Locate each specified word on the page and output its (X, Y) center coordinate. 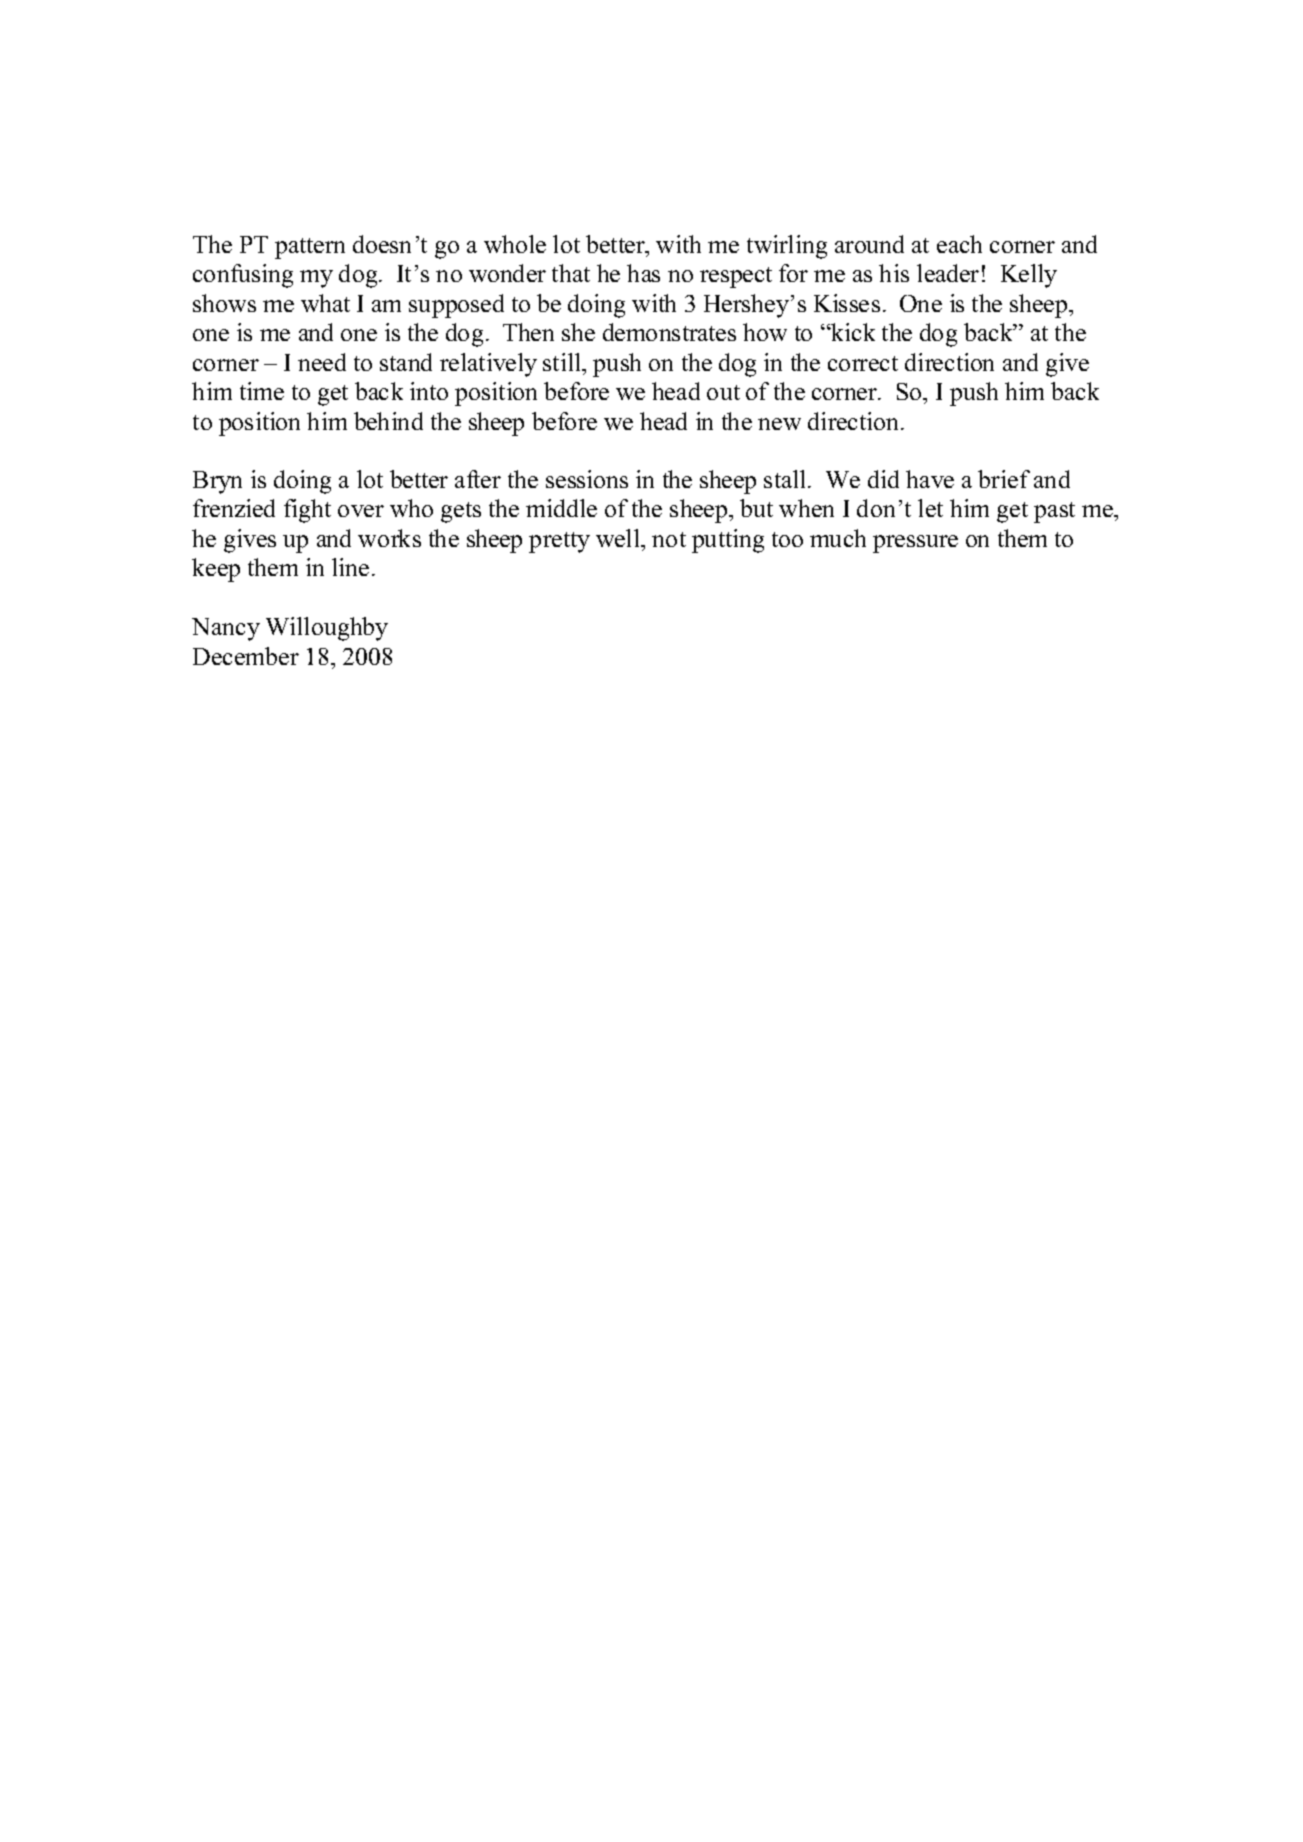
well (619, 538)
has (643, 273)
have (930, 479)
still (563, 362)
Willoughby (327, 629)
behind (388, 421)
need (322, 362)
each (959, 244)
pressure (915, 544)
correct (863, 363)
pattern (310, 248)
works (389, 538)
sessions (587, 479)
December (246, 656)
